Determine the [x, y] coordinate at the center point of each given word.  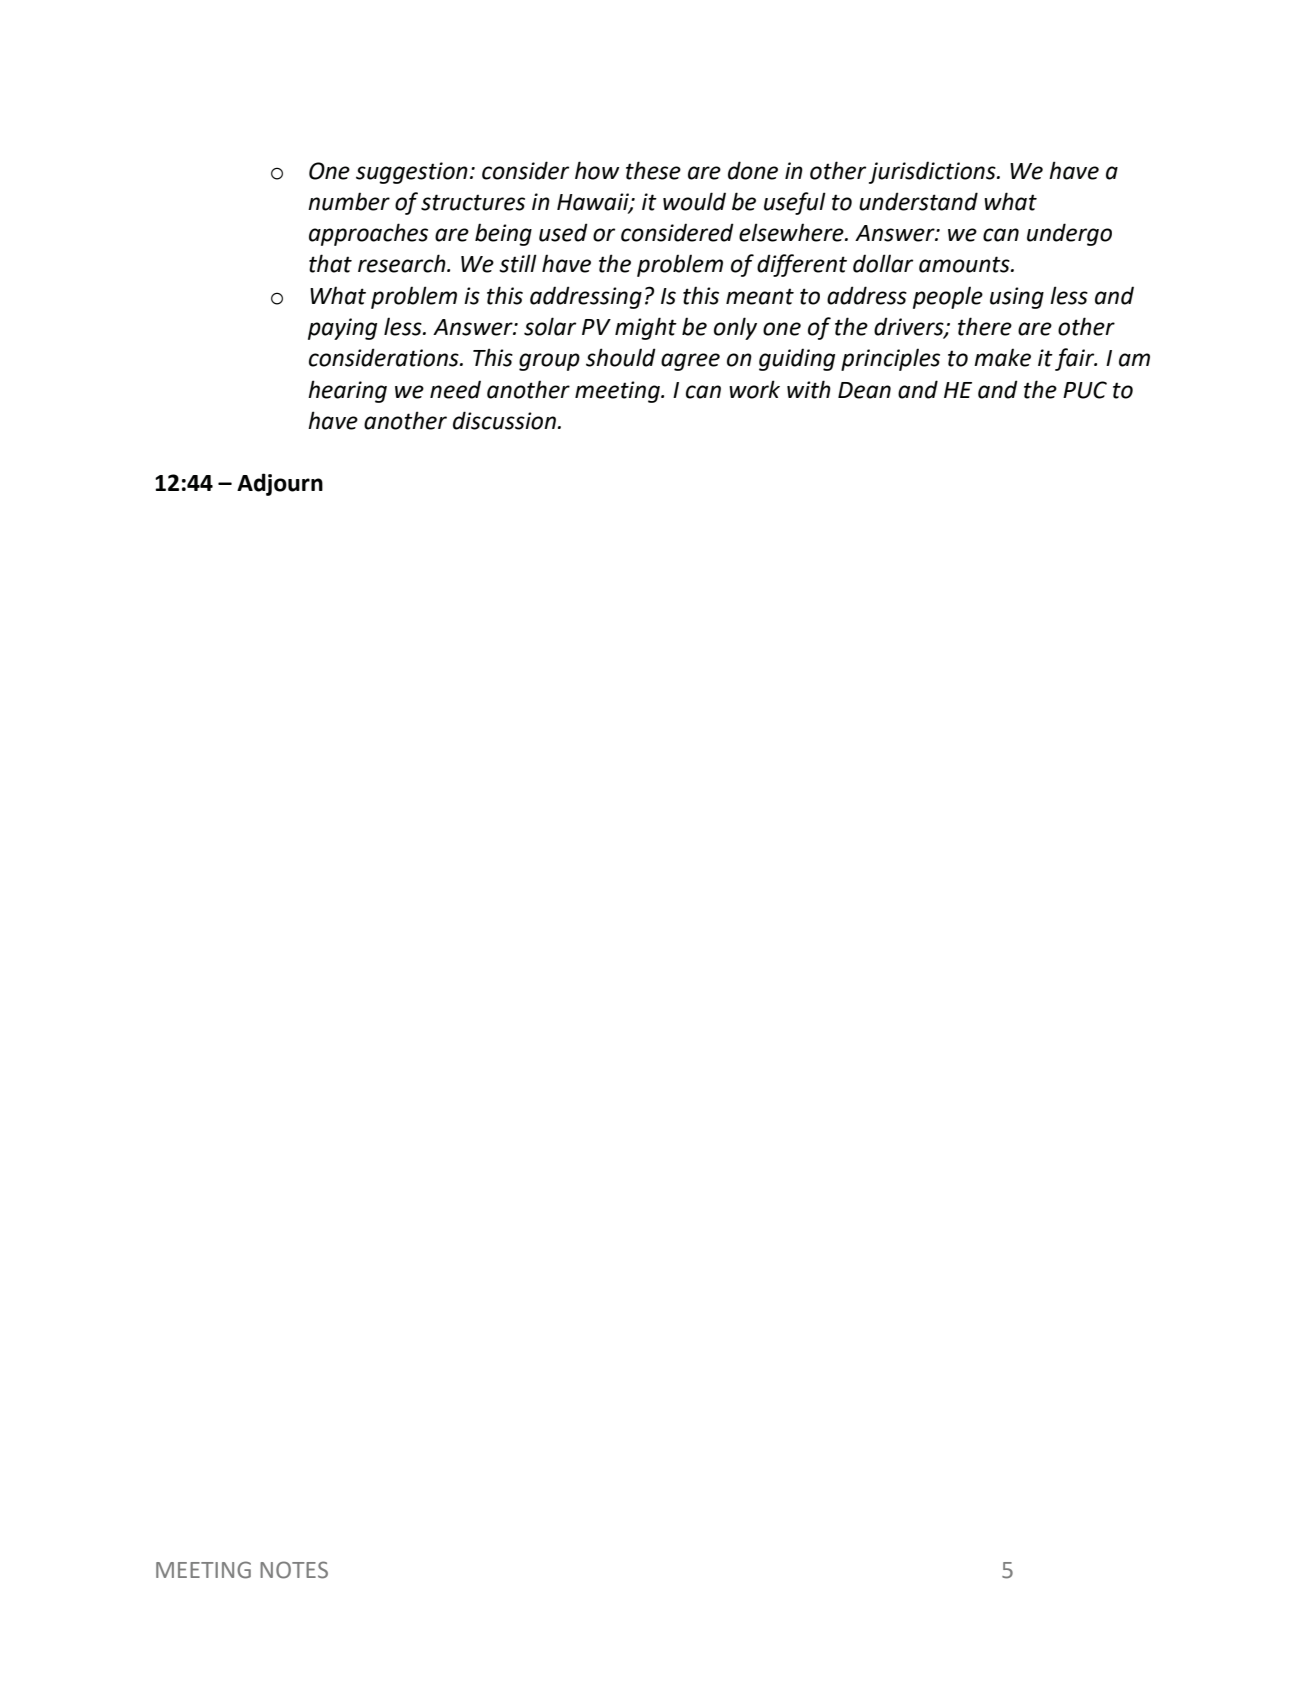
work [754, 389]
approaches [368, 234]
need [455, 389]
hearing [347, 391]
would [694, 201]
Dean [864, 390]
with [809, 389]
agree [690, 362]
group [549, 362]
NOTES [294, 1570]
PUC [1085, 390]
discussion [504, 420]
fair [1076, 359]
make [1002, 357]
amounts [965, 264]
